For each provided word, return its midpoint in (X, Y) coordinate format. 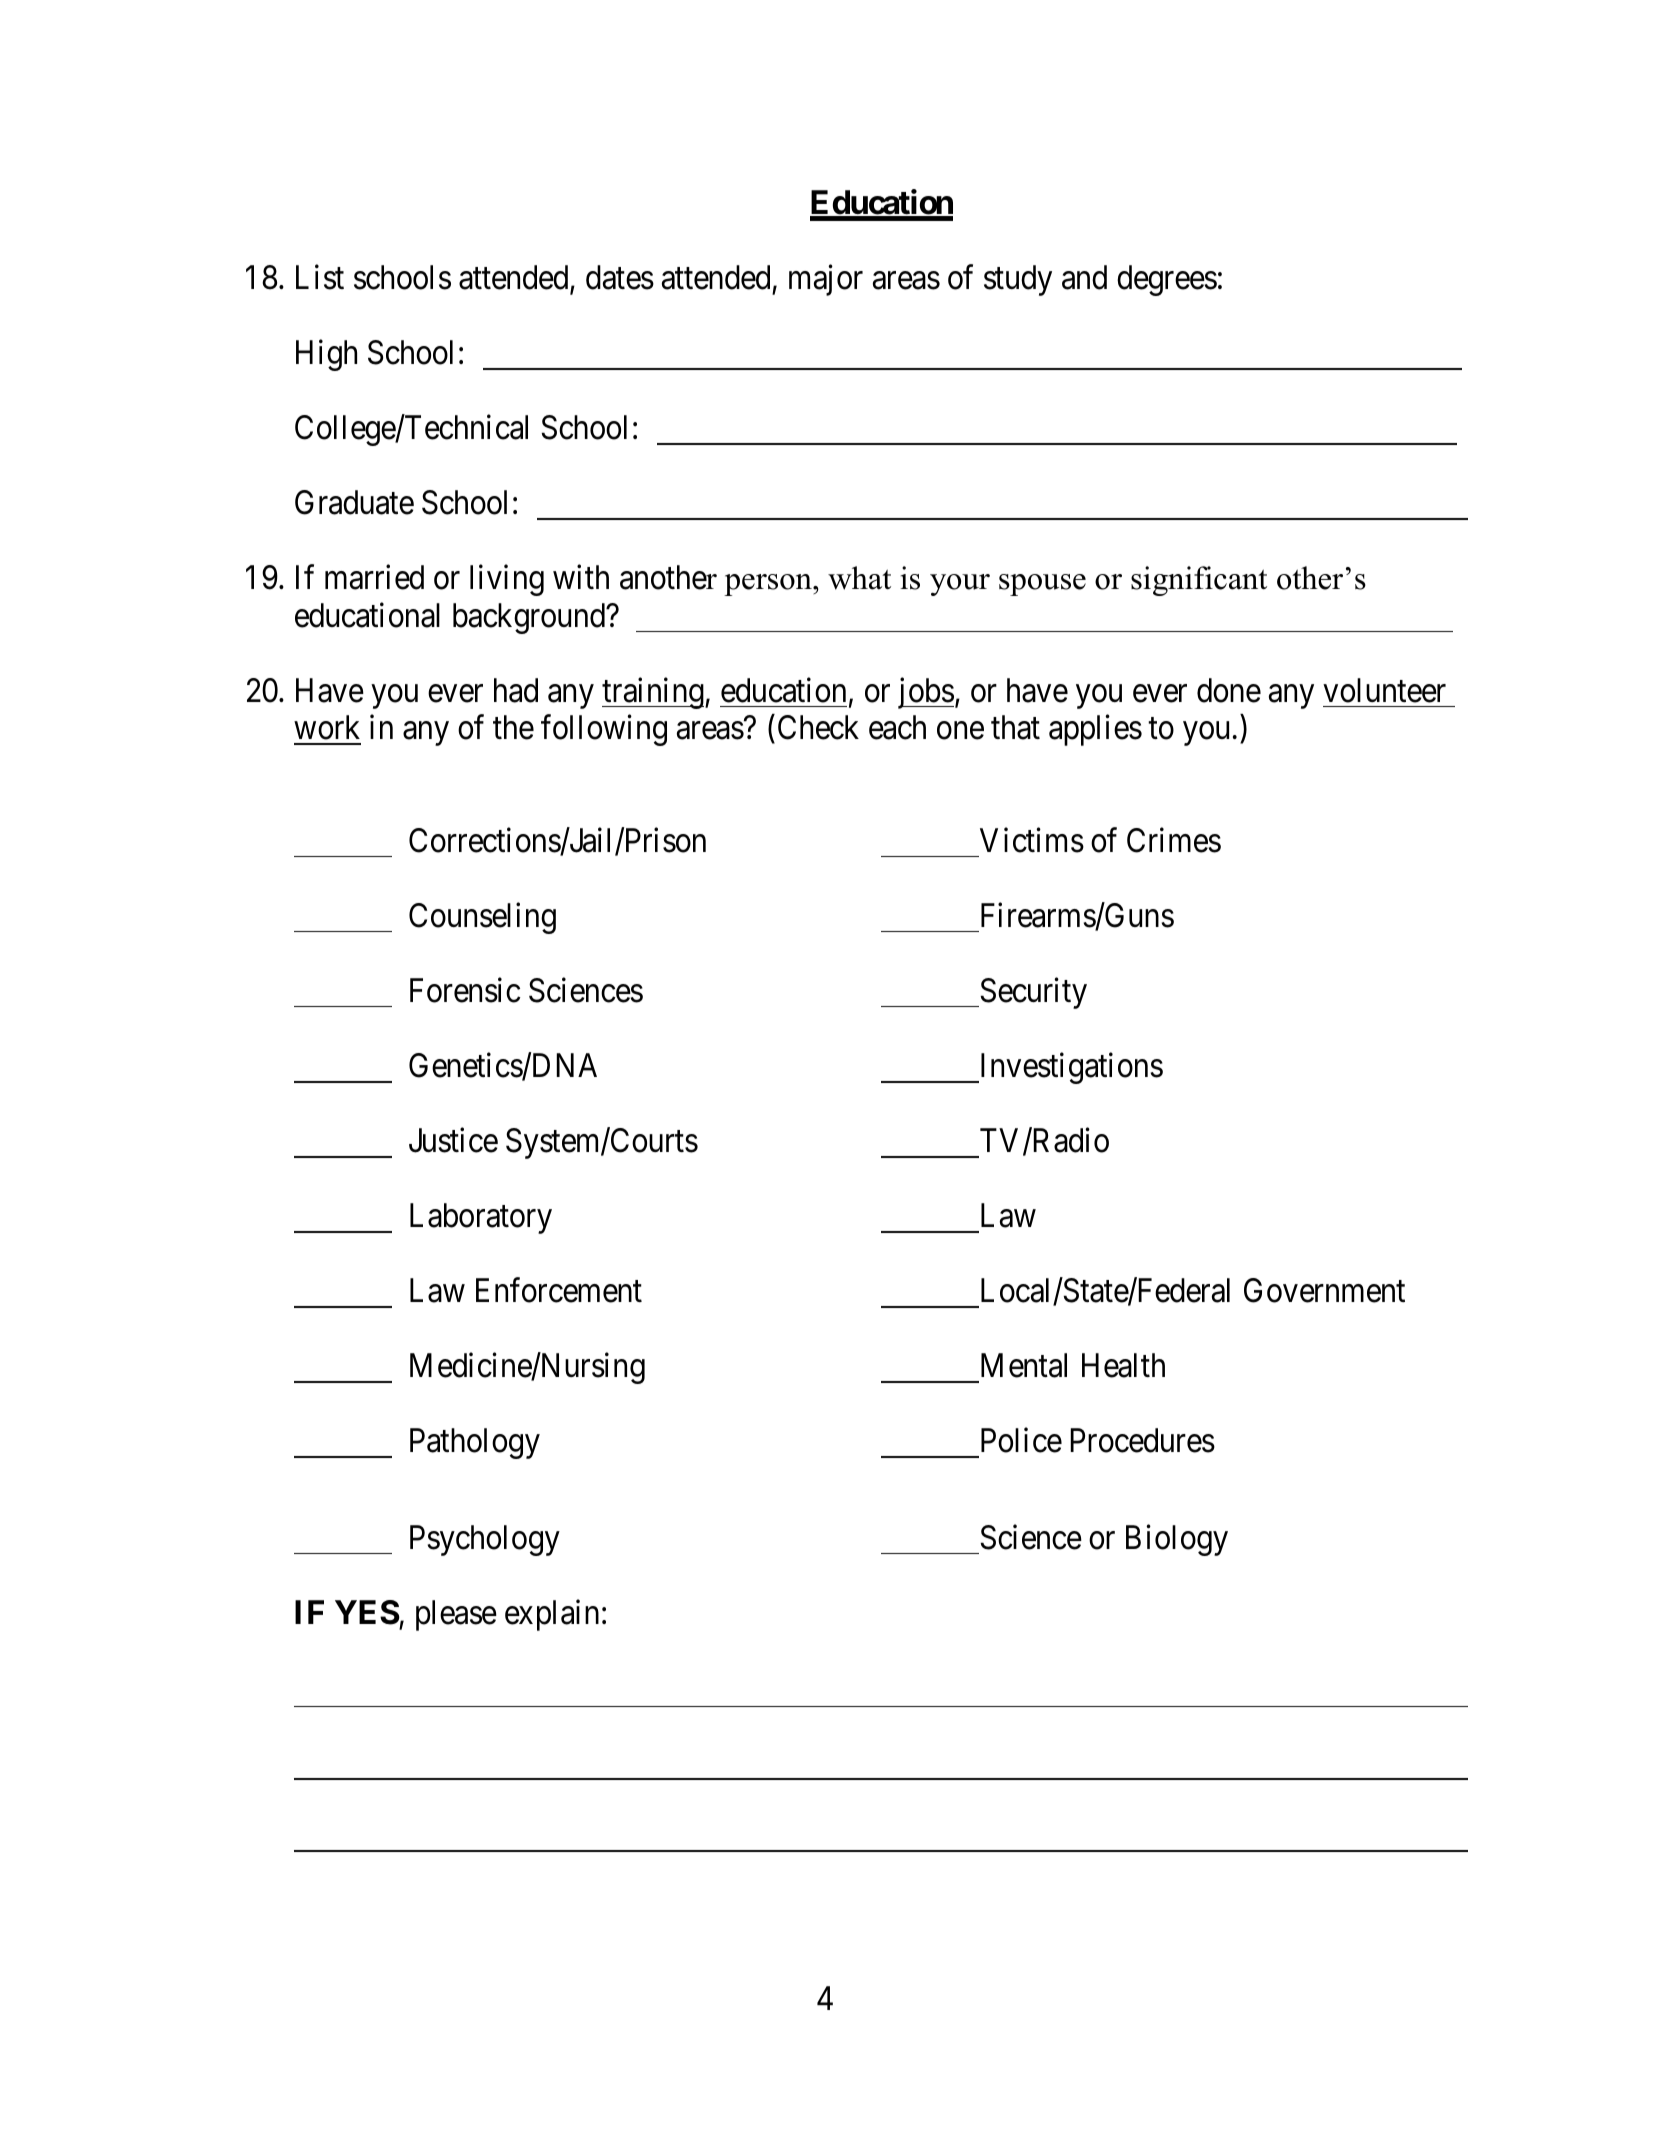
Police (1021, 1440)
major (826, 280)
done (1229, 690)
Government (1324, 1290)
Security (1032, 993)
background (530, 618)
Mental (1024, 1365)
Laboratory (481, 1218)
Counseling (482, 918)
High (326, 355)
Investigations (1070, 1068)
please (456, 1615)
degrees (1167, 280)
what (859, 578)
